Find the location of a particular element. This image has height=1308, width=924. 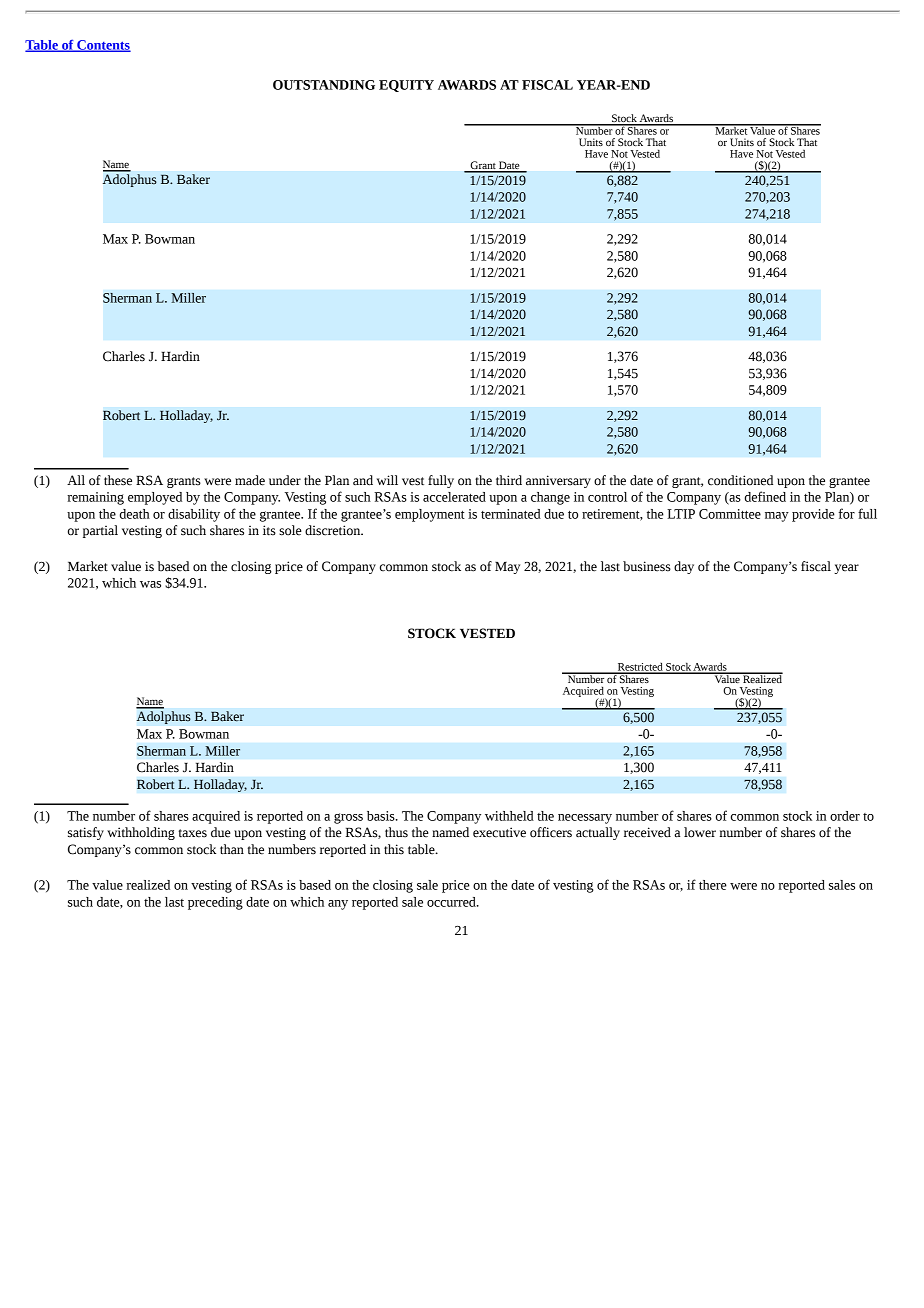

Restricted is located at coordinates (640, 667).
